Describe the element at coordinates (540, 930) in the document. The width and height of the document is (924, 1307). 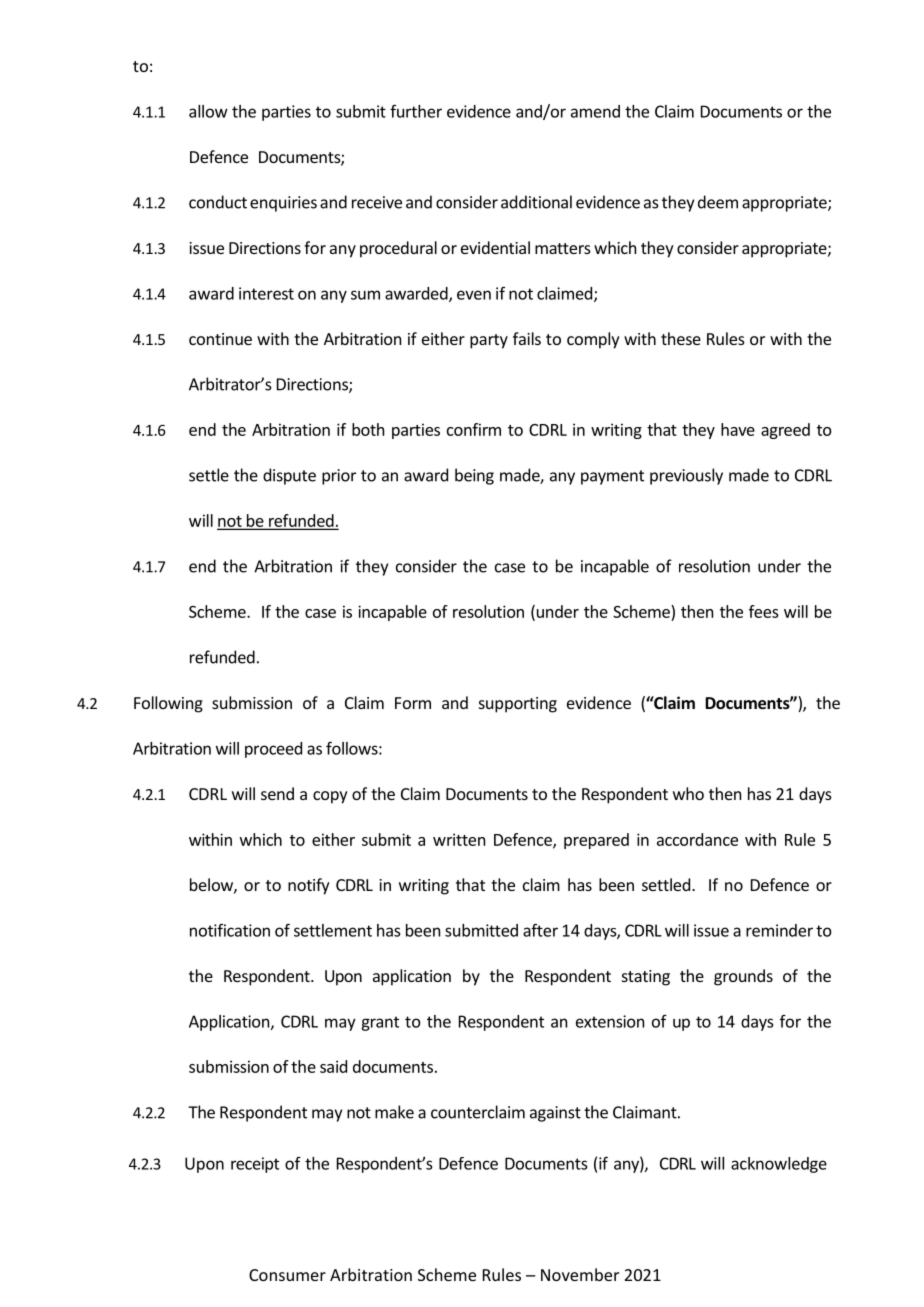
I see `after` at that location.
